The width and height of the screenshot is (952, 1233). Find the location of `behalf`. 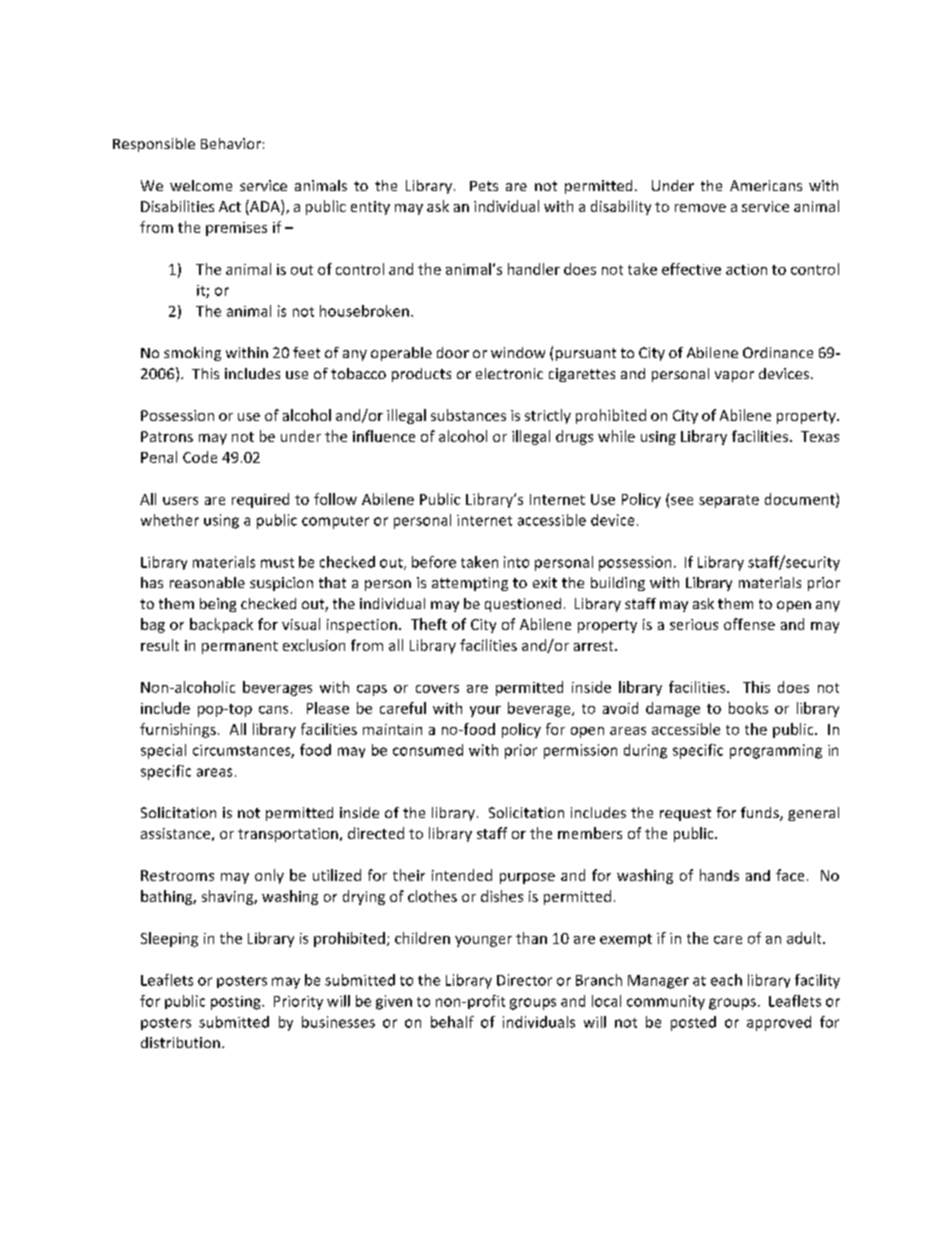

behalf is located at coordinates (452, 1022).
